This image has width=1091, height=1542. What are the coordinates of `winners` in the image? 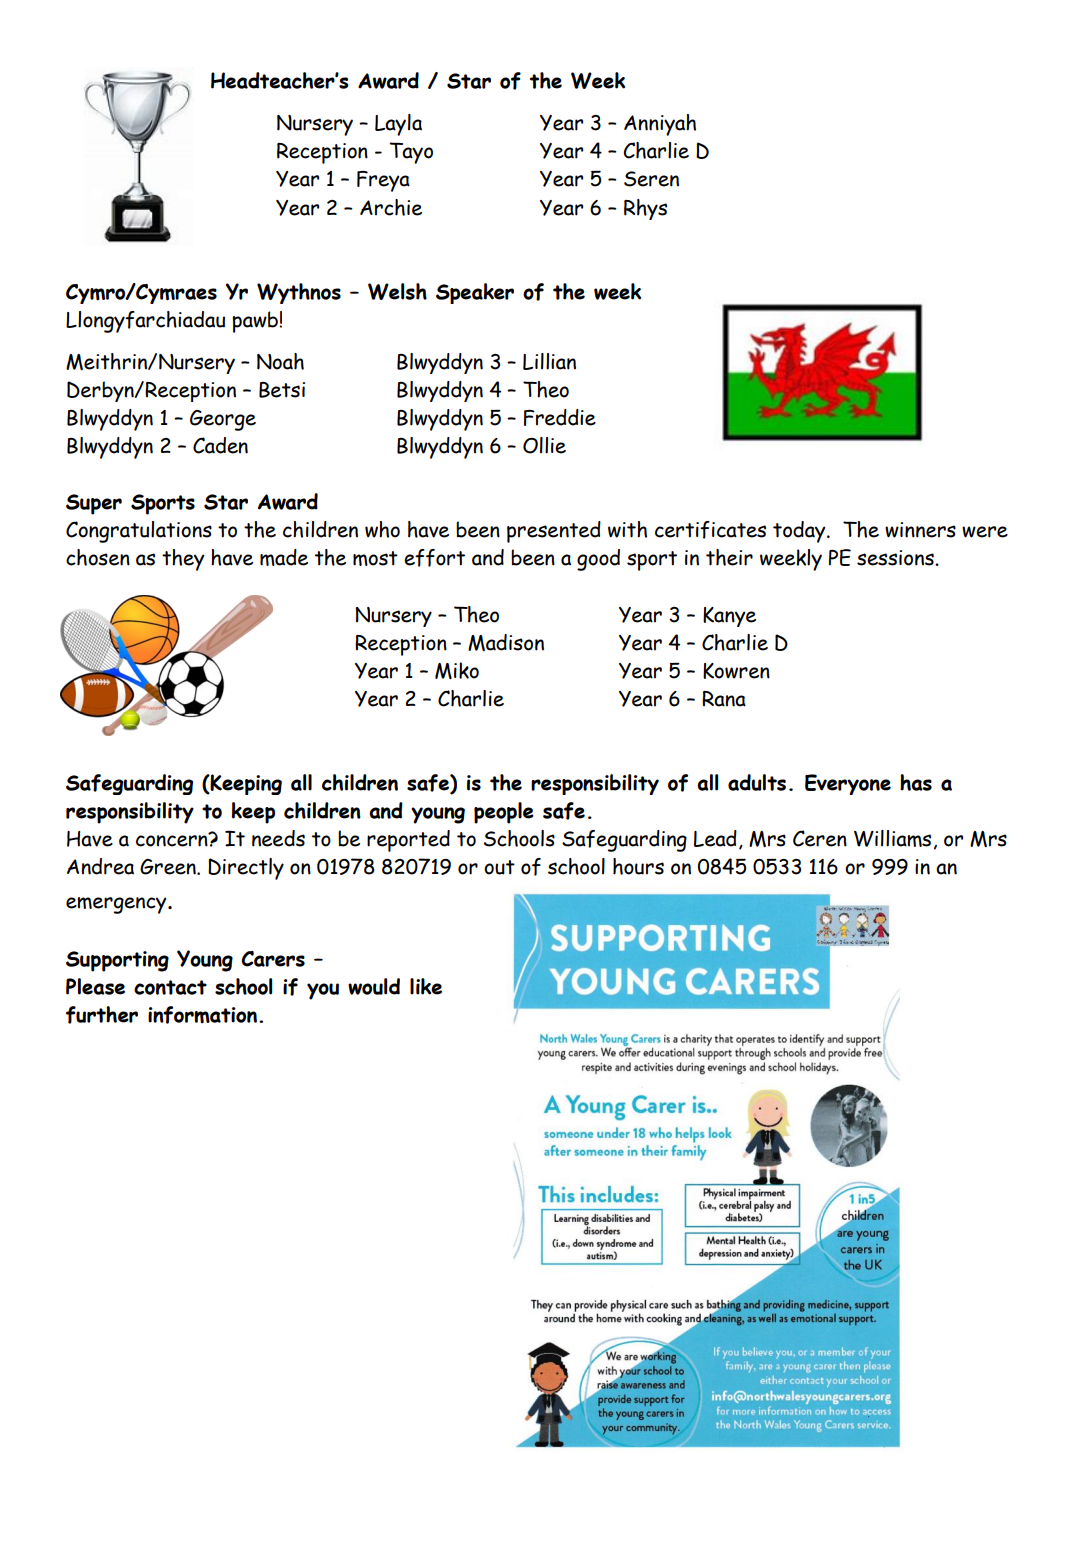 It's located at (920, 530).
